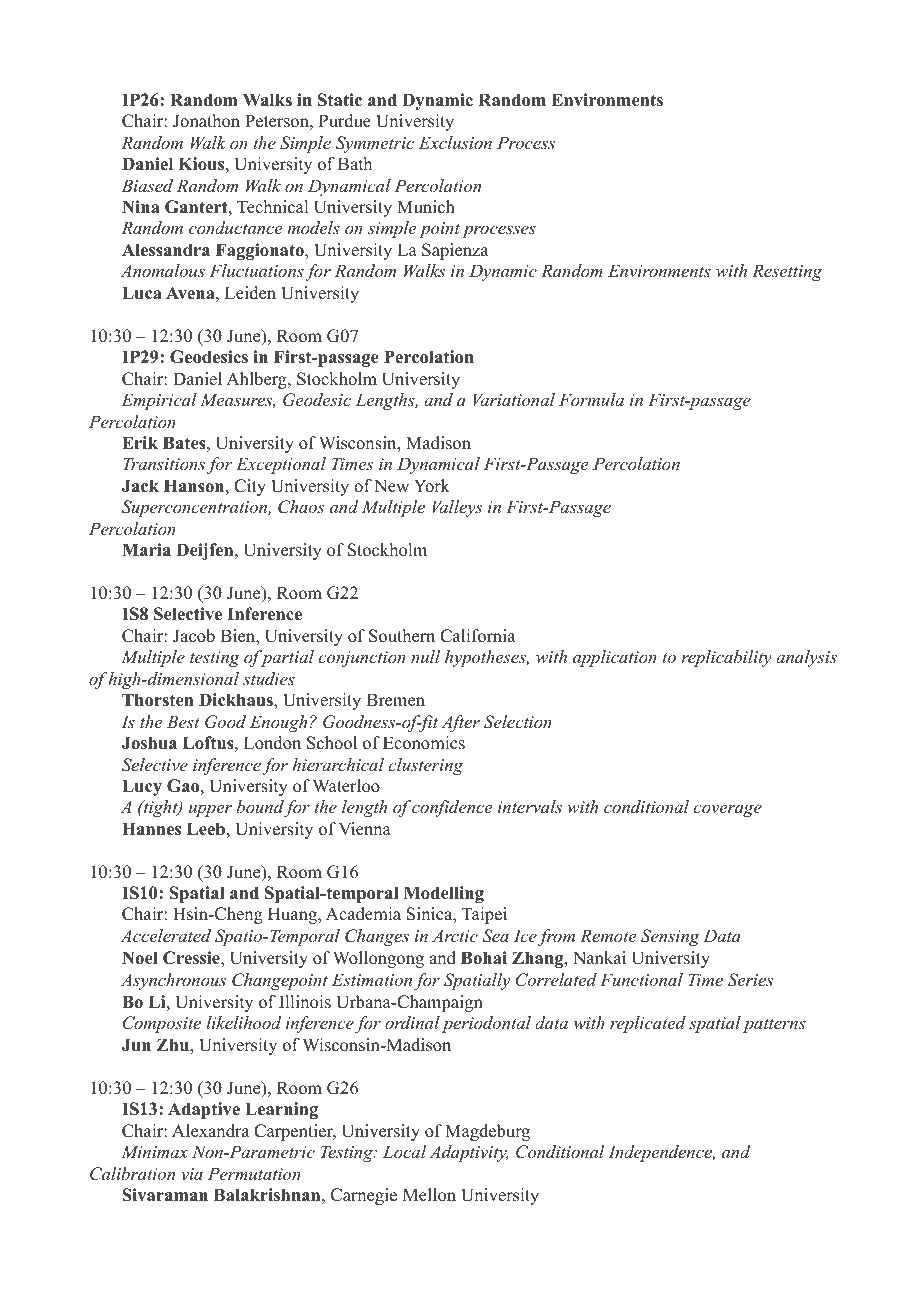 This screenshot has height=1308, width=924. What do you see at coordinates (432, 486) in the screenshot?
I see `York` at bounding box center [432, 486].
